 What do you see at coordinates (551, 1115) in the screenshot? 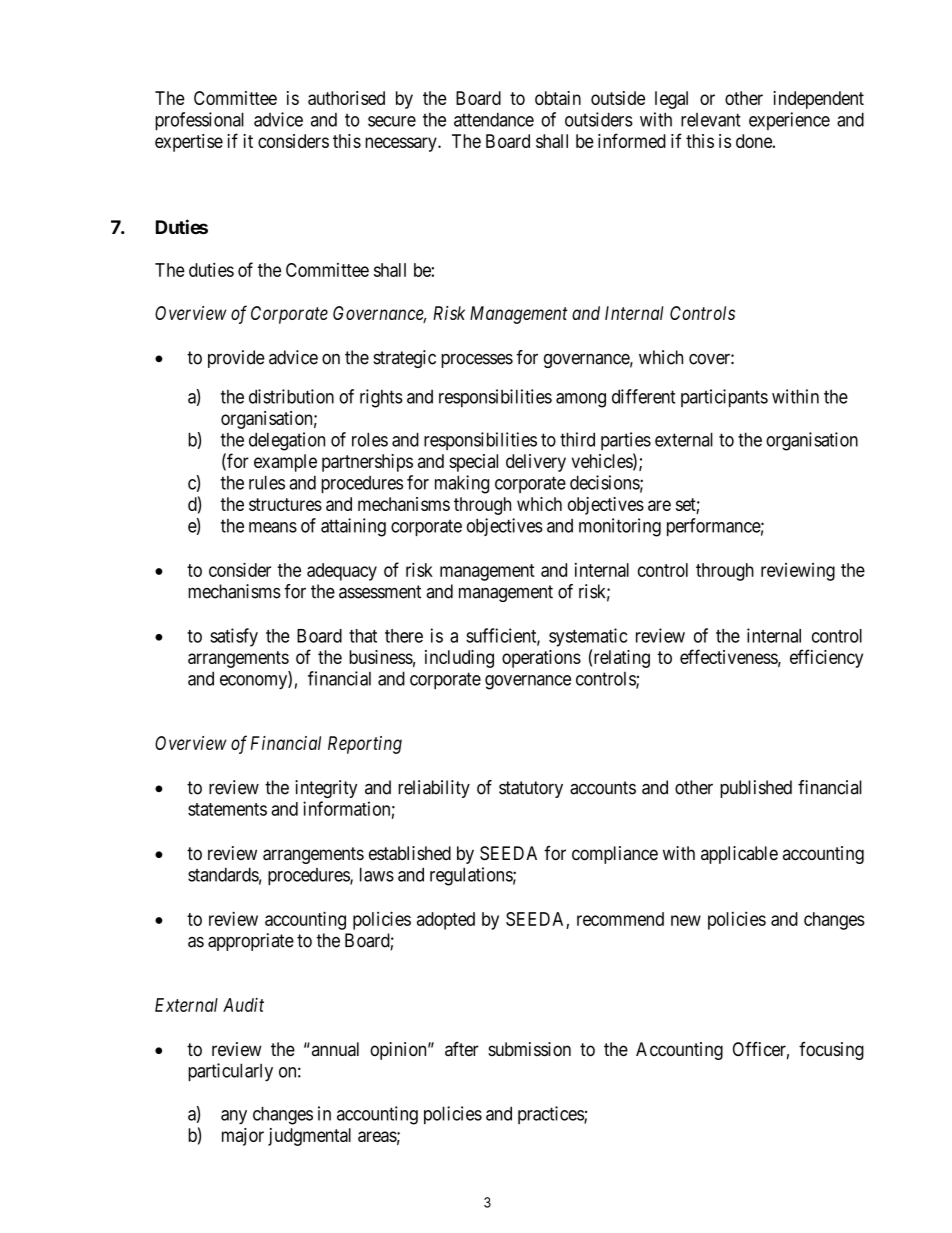
I see `practices` at bounding box center [551, 1115].
